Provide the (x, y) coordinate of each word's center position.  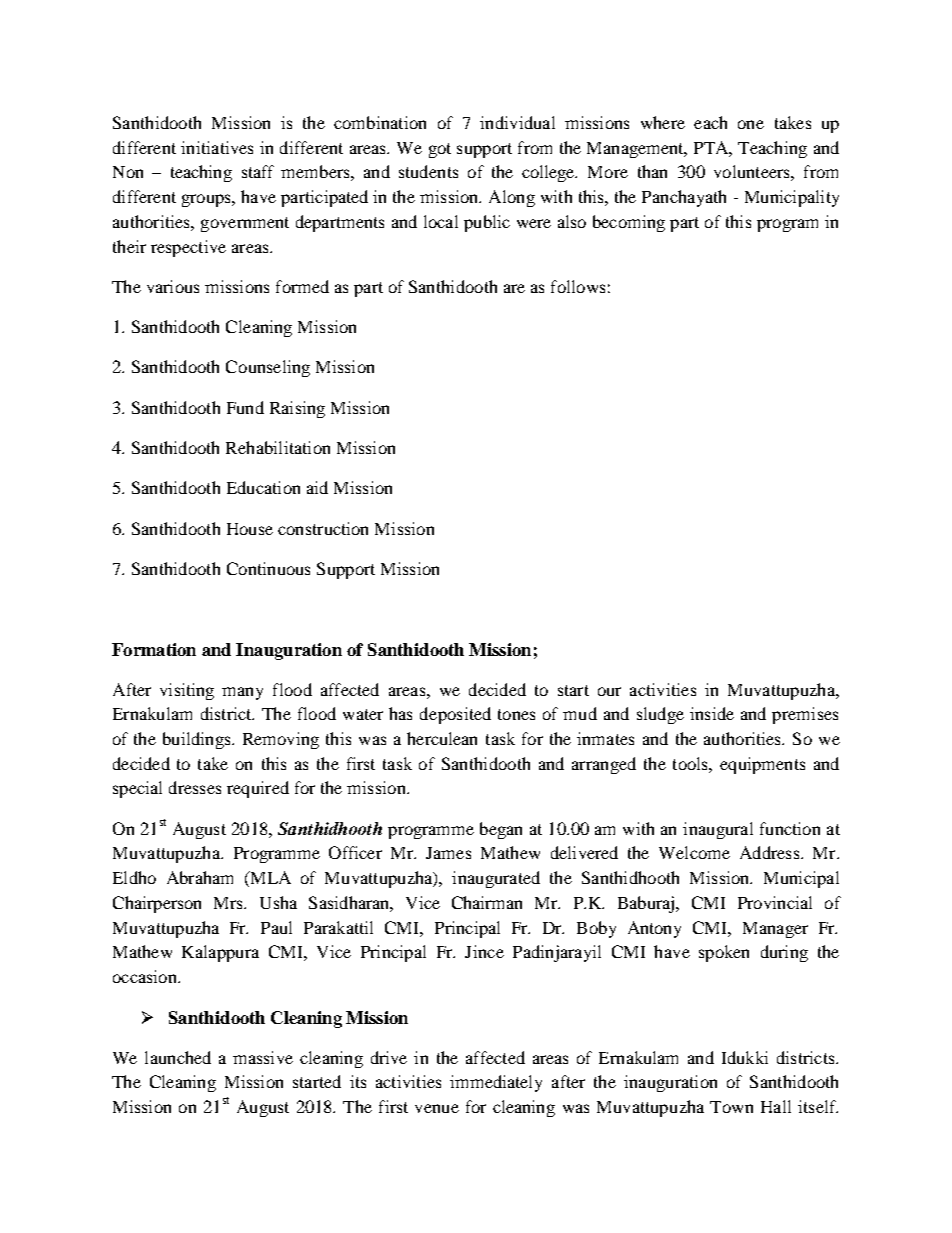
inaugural (718, 830)
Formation (154, 649)
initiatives (217, 147)
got (440, 150)
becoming (629, 223)
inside (712, 713)
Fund (245, 407)
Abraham (200, 877)
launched (178, 1057)
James (448, 853)
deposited (455, 715)
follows (578, 286)
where (663, 122)
